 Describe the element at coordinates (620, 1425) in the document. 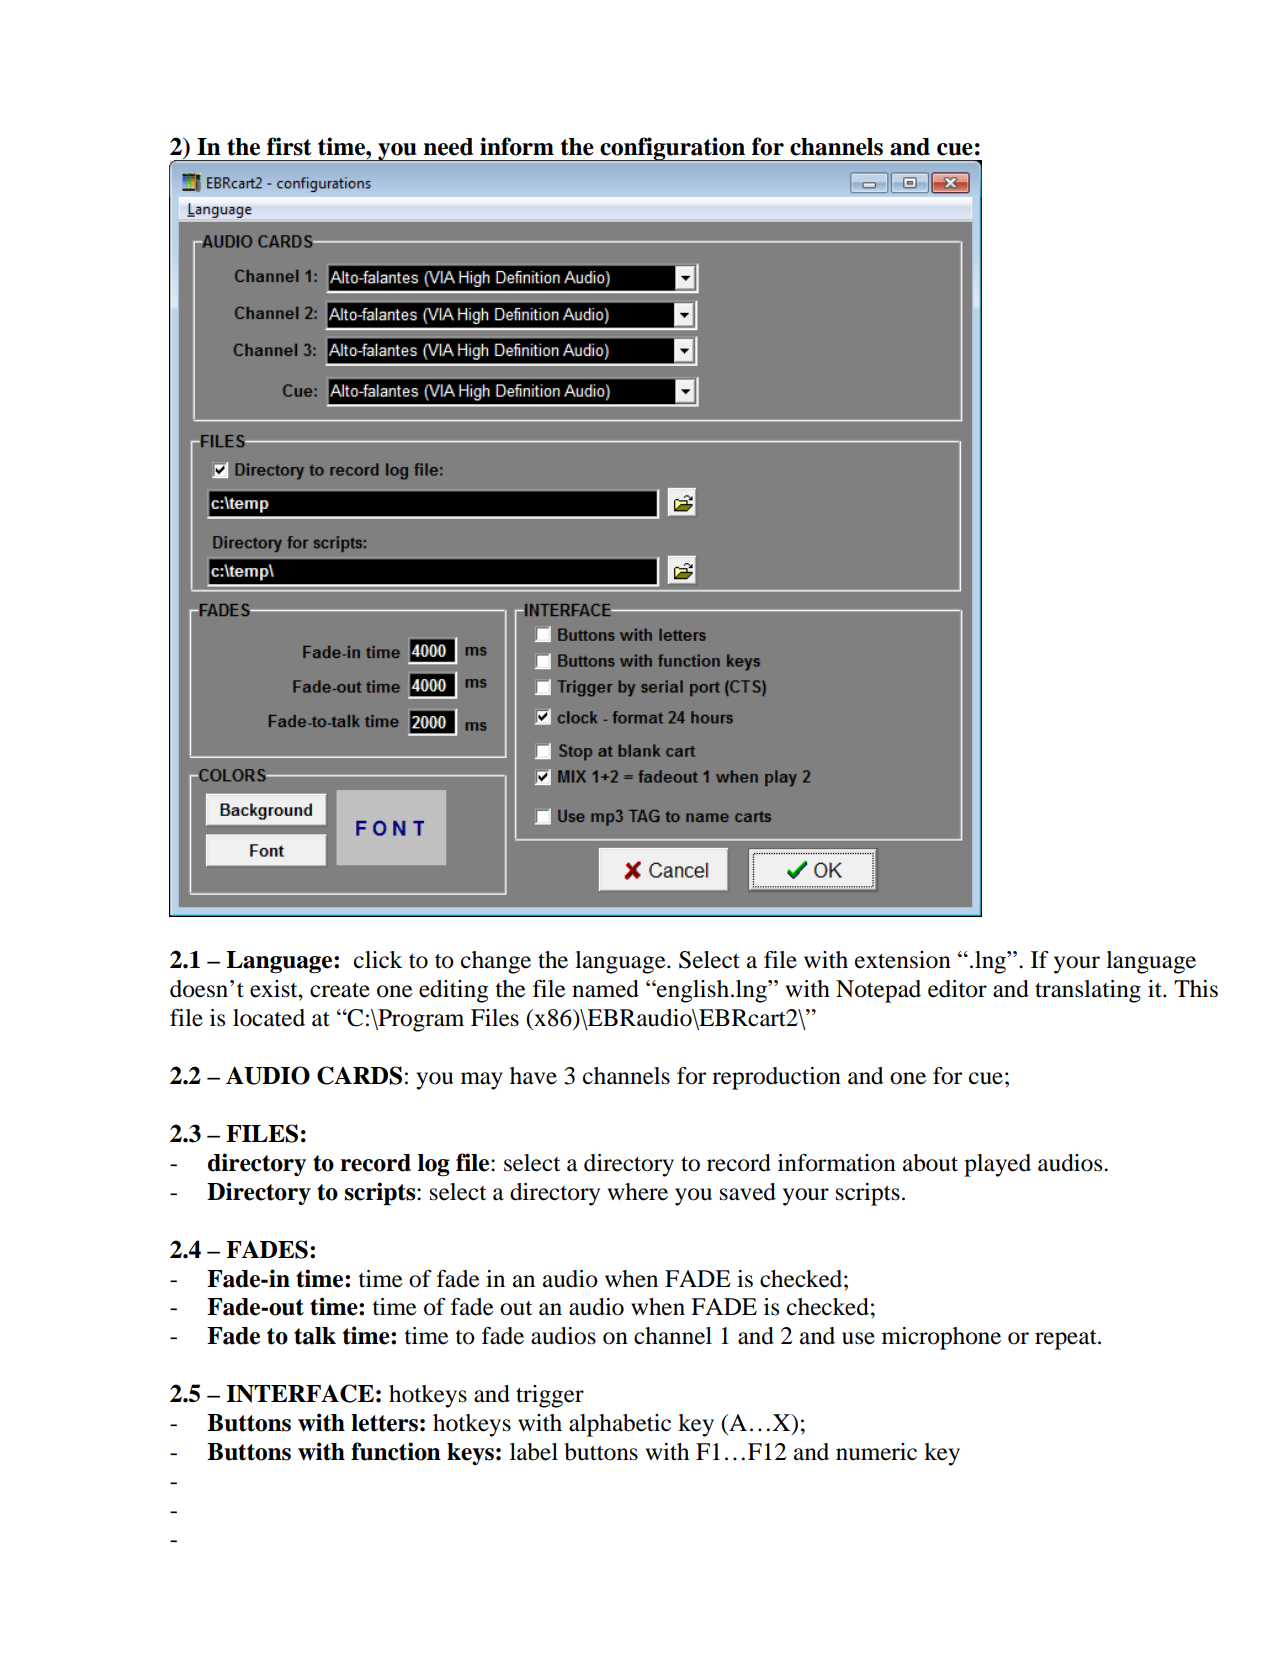

I see `alphabetic` at that location.
